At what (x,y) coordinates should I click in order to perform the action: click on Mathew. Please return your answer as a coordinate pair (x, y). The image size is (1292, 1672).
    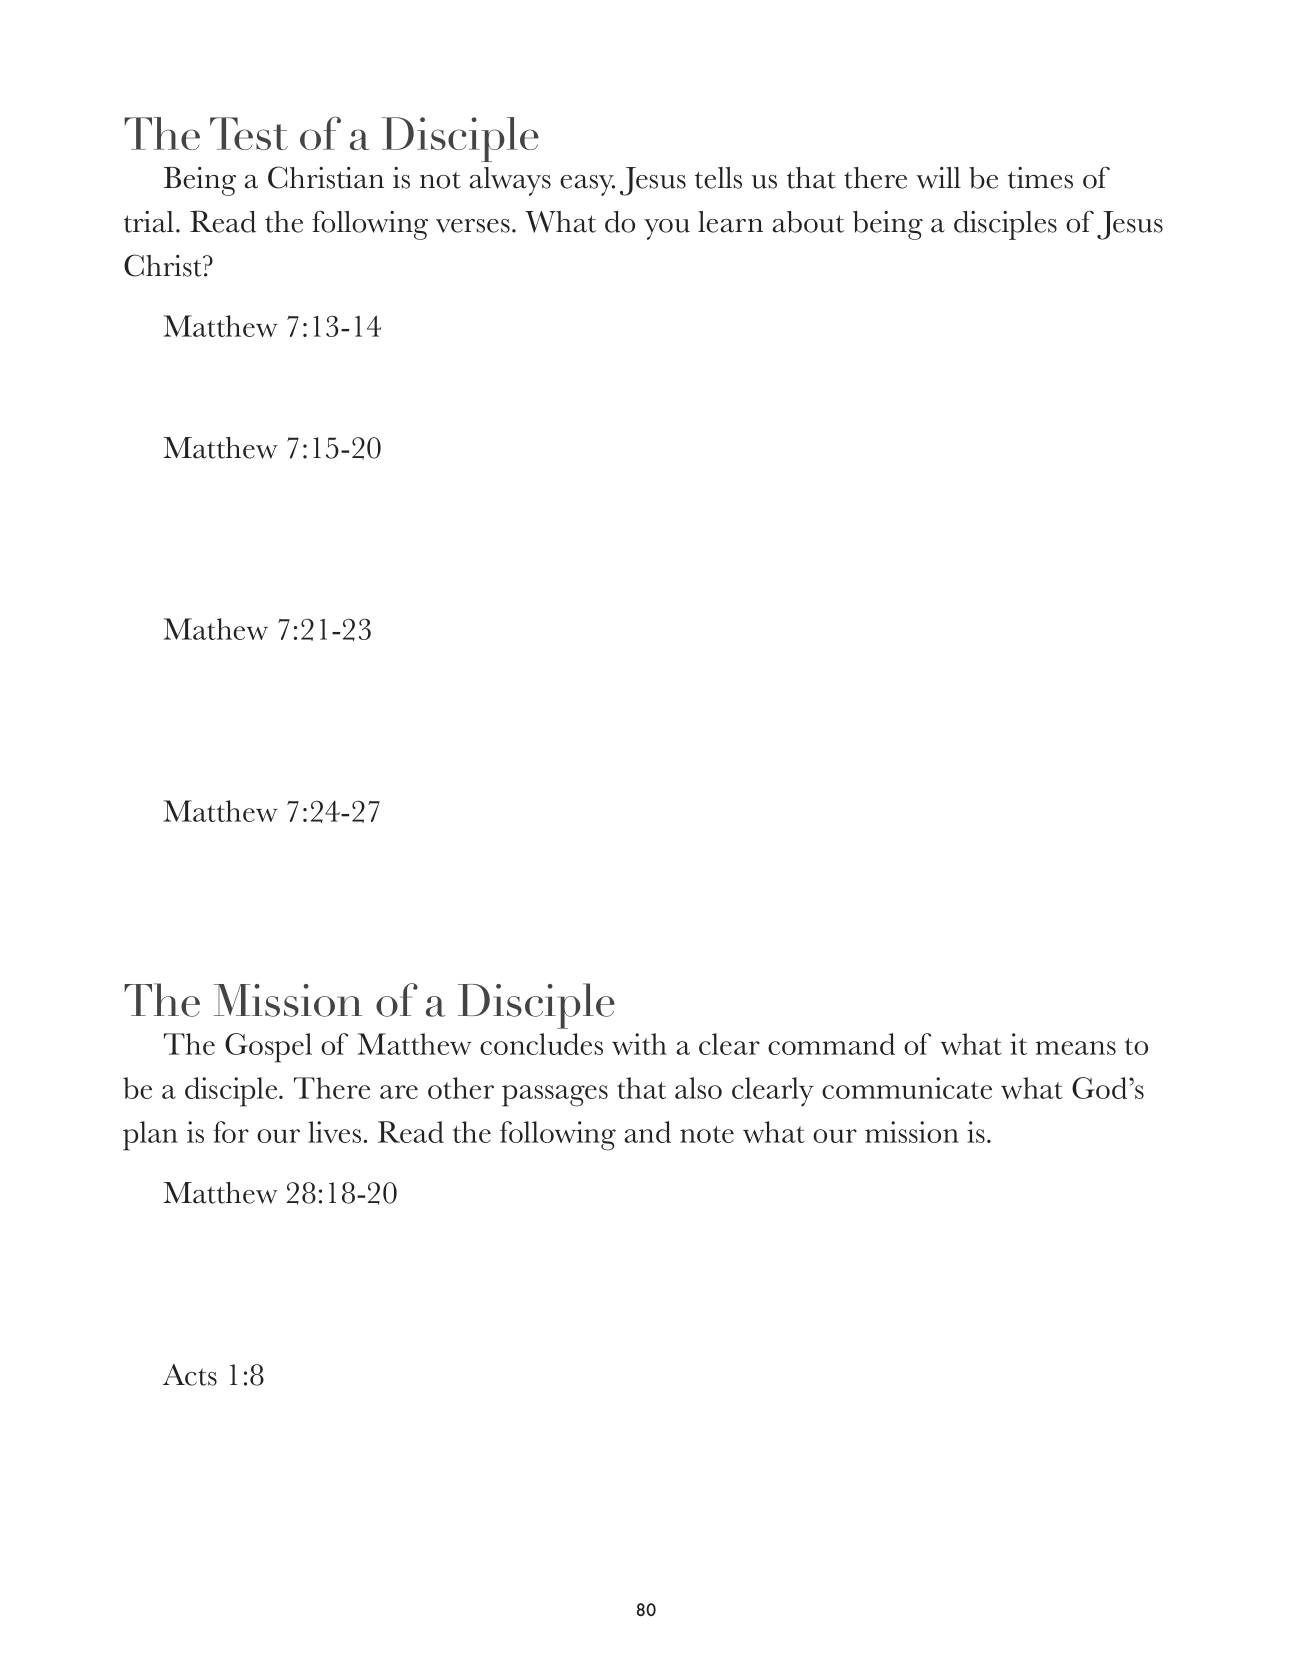
    Looking at the image, I should click on (216, 629).
